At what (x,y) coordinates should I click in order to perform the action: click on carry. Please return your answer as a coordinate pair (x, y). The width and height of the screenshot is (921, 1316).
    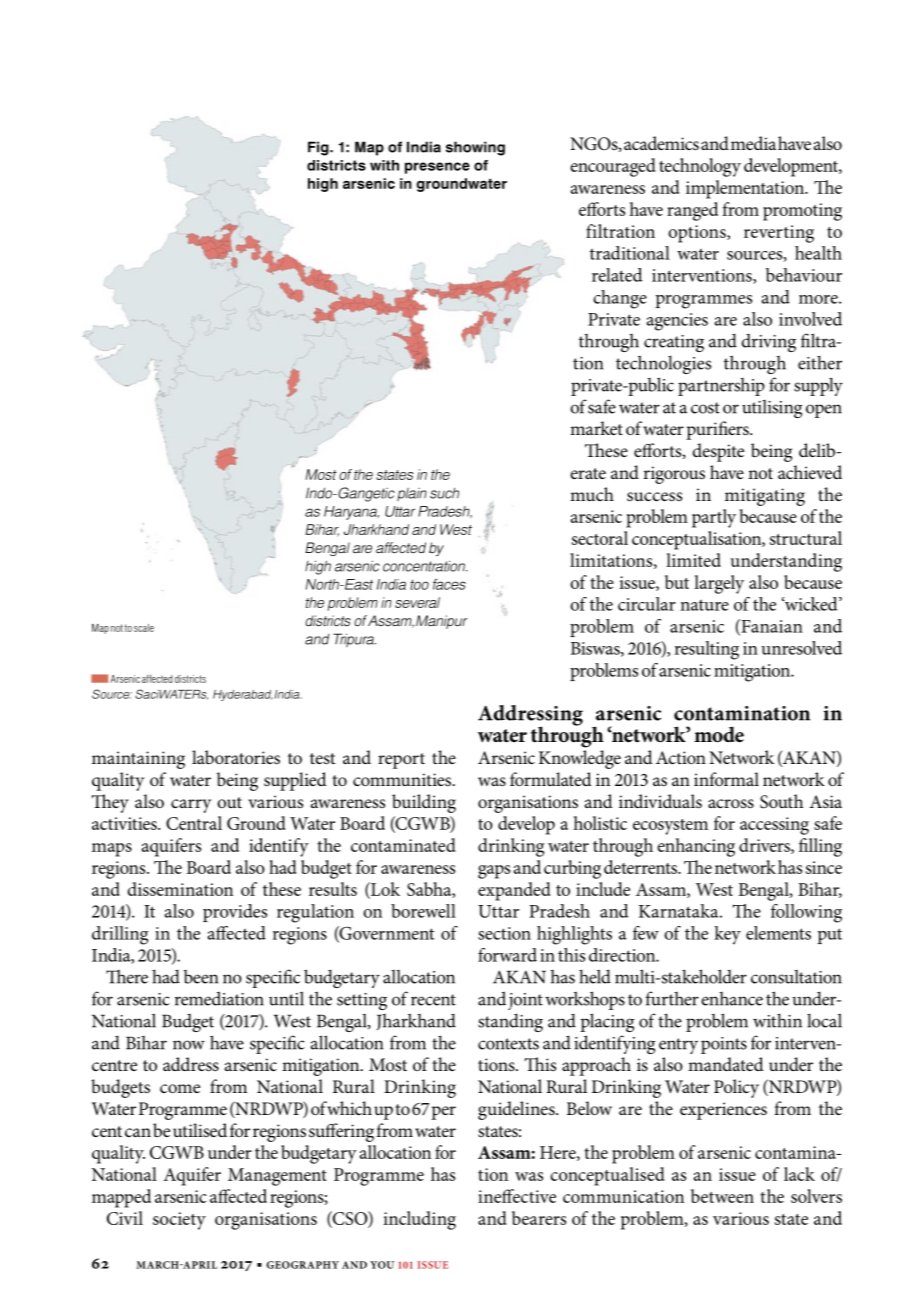
    Looking at the image, I should click on (191, 806).
